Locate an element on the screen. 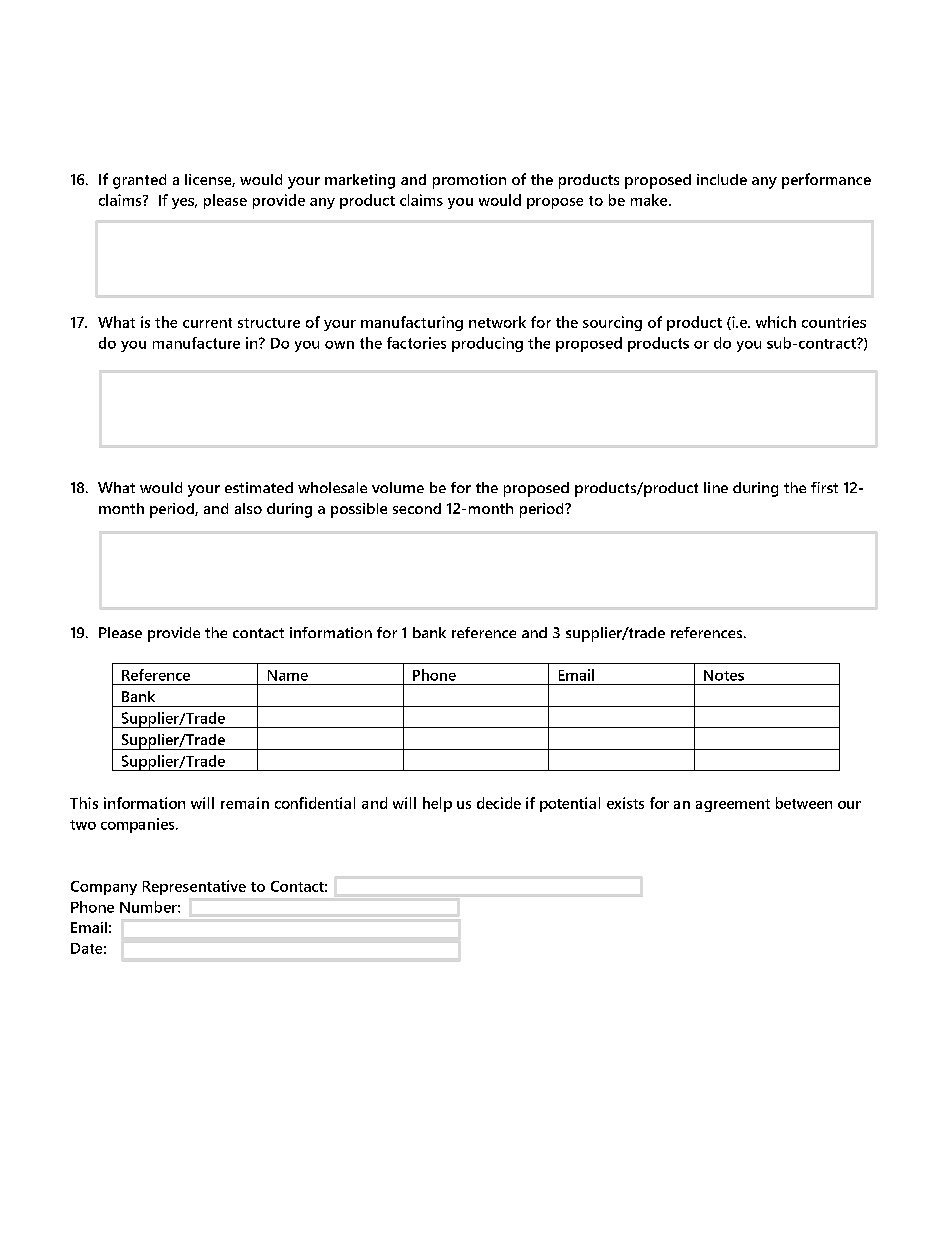 This screenshot has height=1233, width=952. Name is located at coordinates (288, 675).
